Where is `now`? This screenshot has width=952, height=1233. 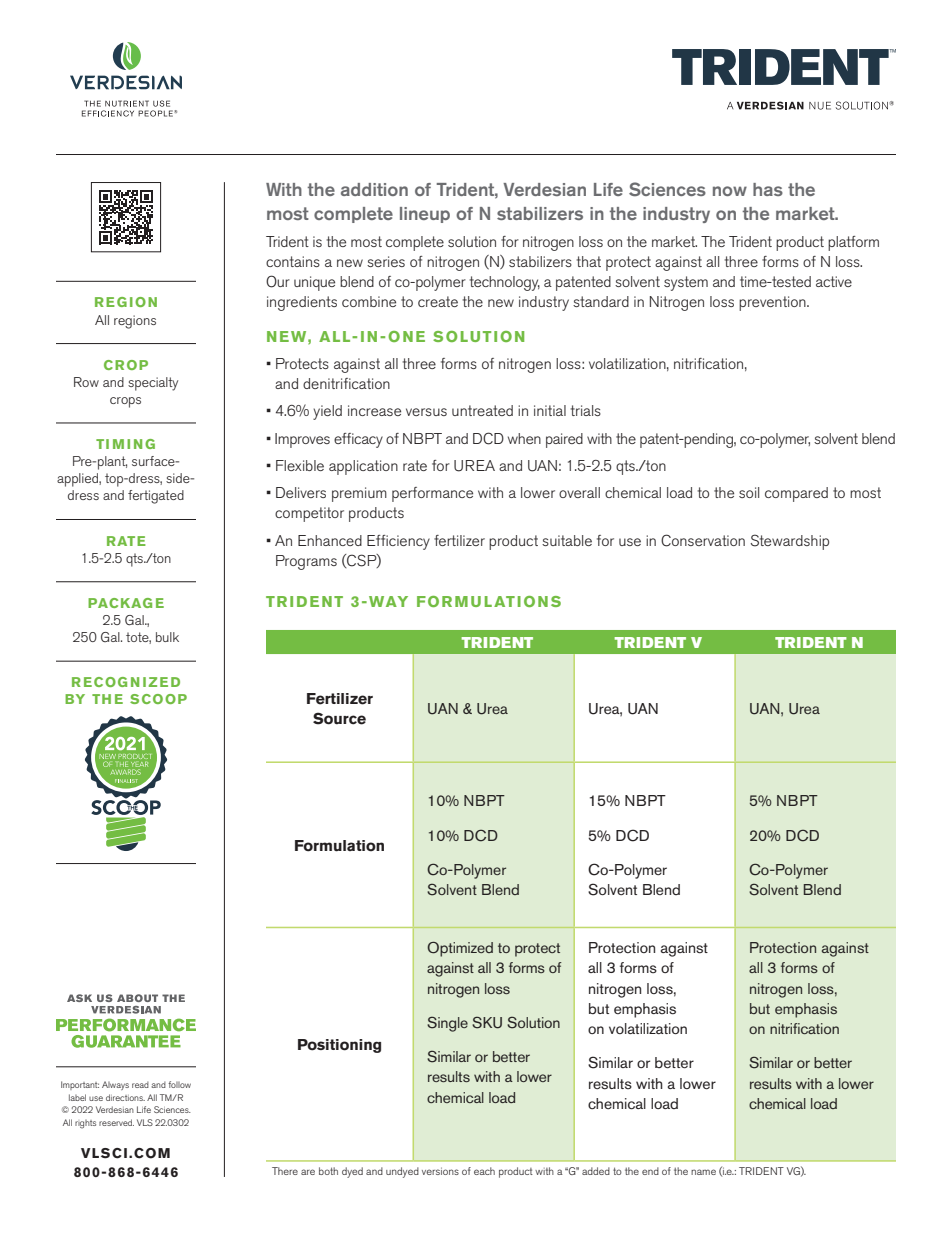 now is located at coordinates (730, 191).
